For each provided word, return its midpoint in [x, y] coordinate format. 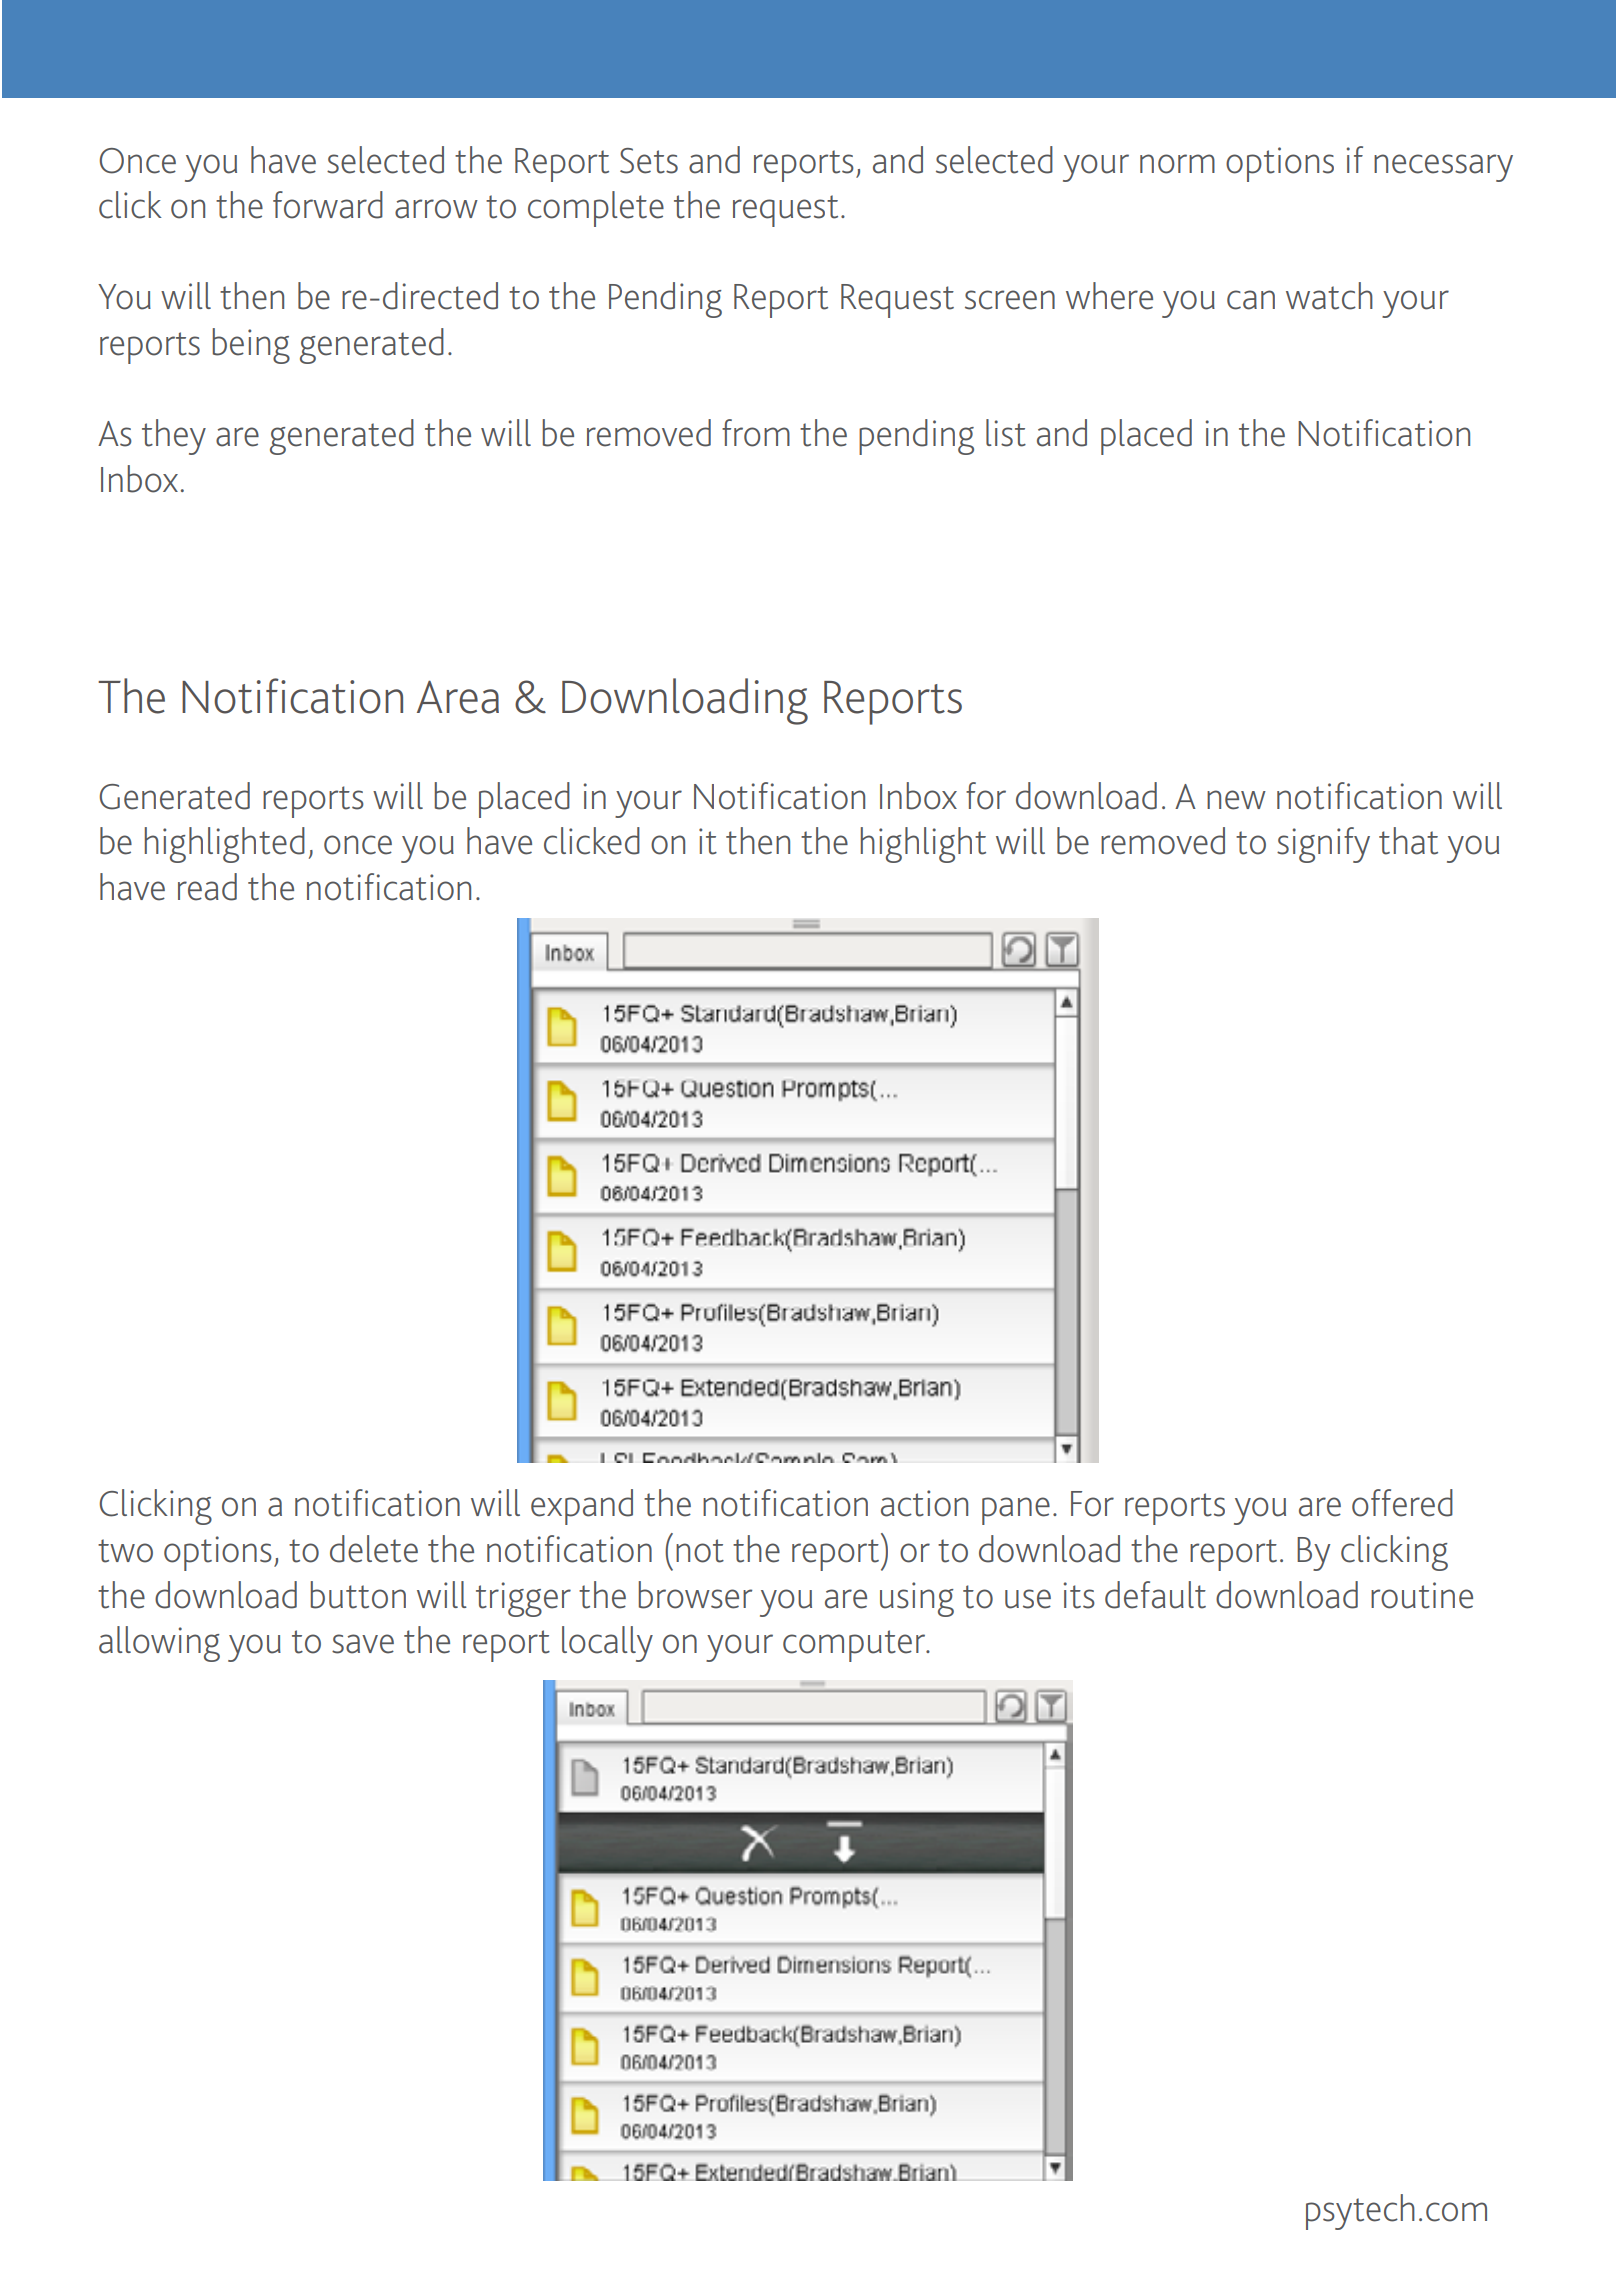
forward [328, 205]
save [363, 1644]
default [1155, 1595]
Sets [649, 161]
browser [695, 1595]
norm [1177, 164]
